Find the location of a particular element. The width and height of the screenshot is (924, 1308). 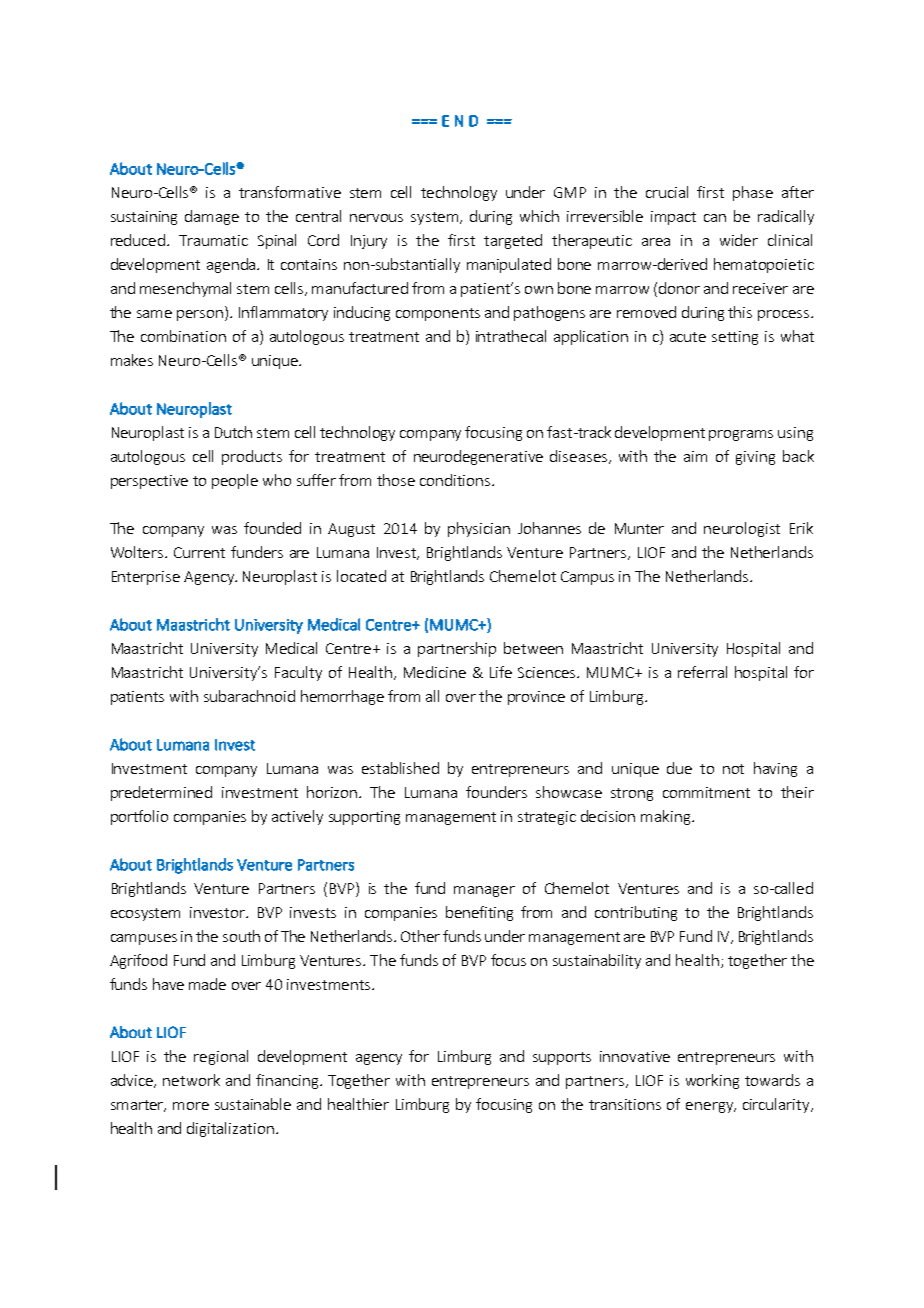

commitment is located at coordinates (706, 792).
